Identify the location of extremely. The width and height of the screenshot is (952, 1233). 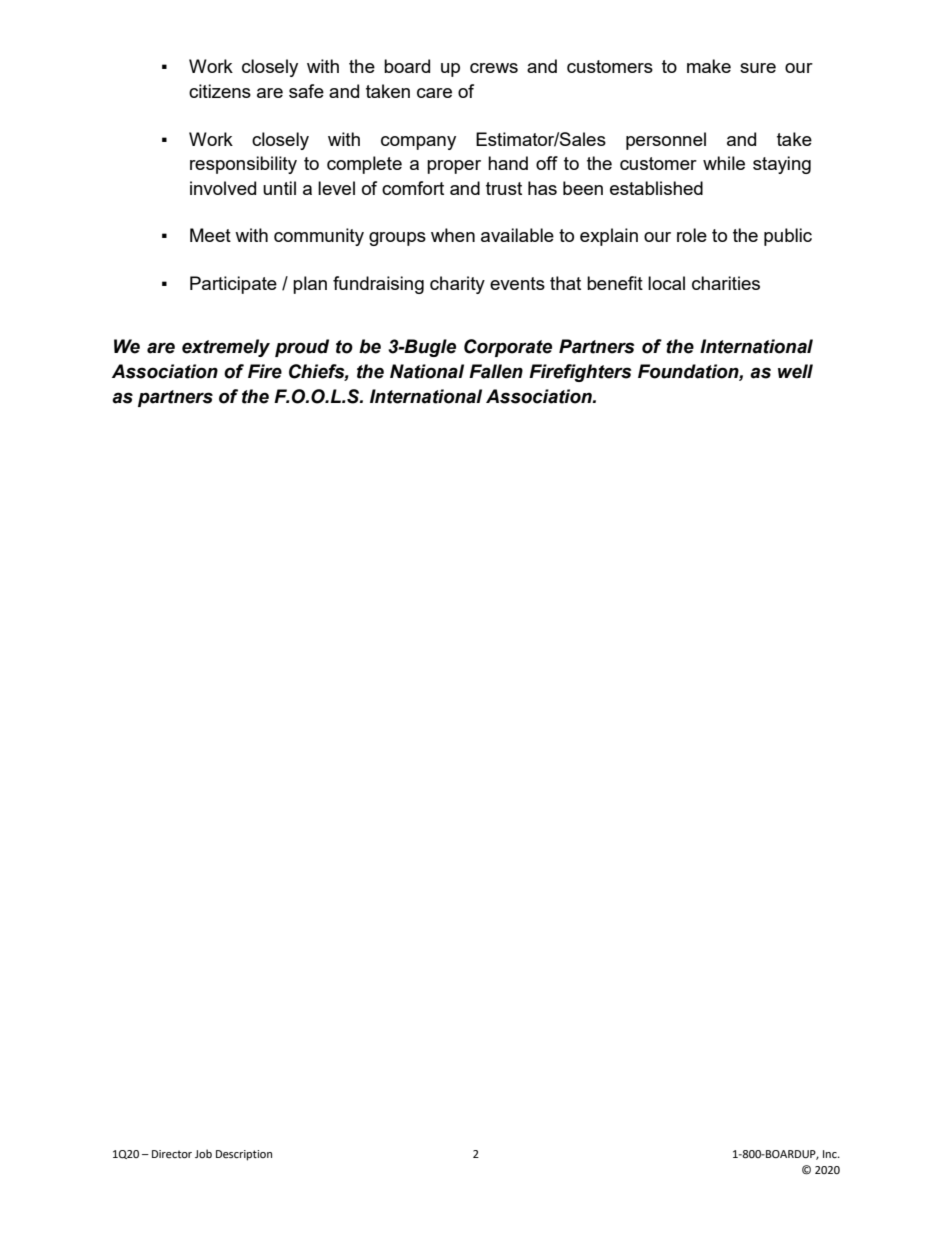
(226, 348).
